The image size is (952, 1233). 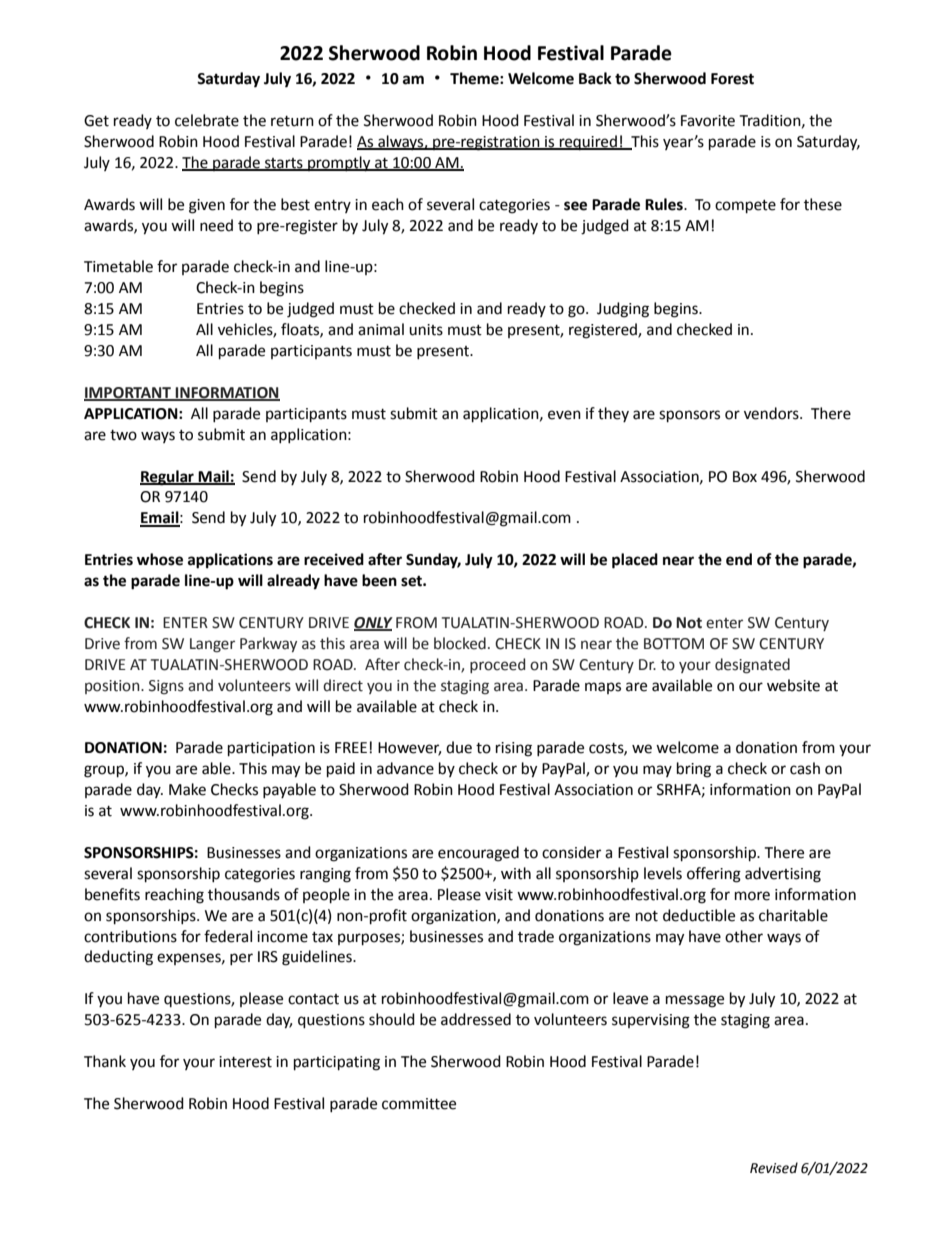 What do you see at coordinates (245, 1062) in the page?
I see `interest` at bounding box center [245, 1062].
